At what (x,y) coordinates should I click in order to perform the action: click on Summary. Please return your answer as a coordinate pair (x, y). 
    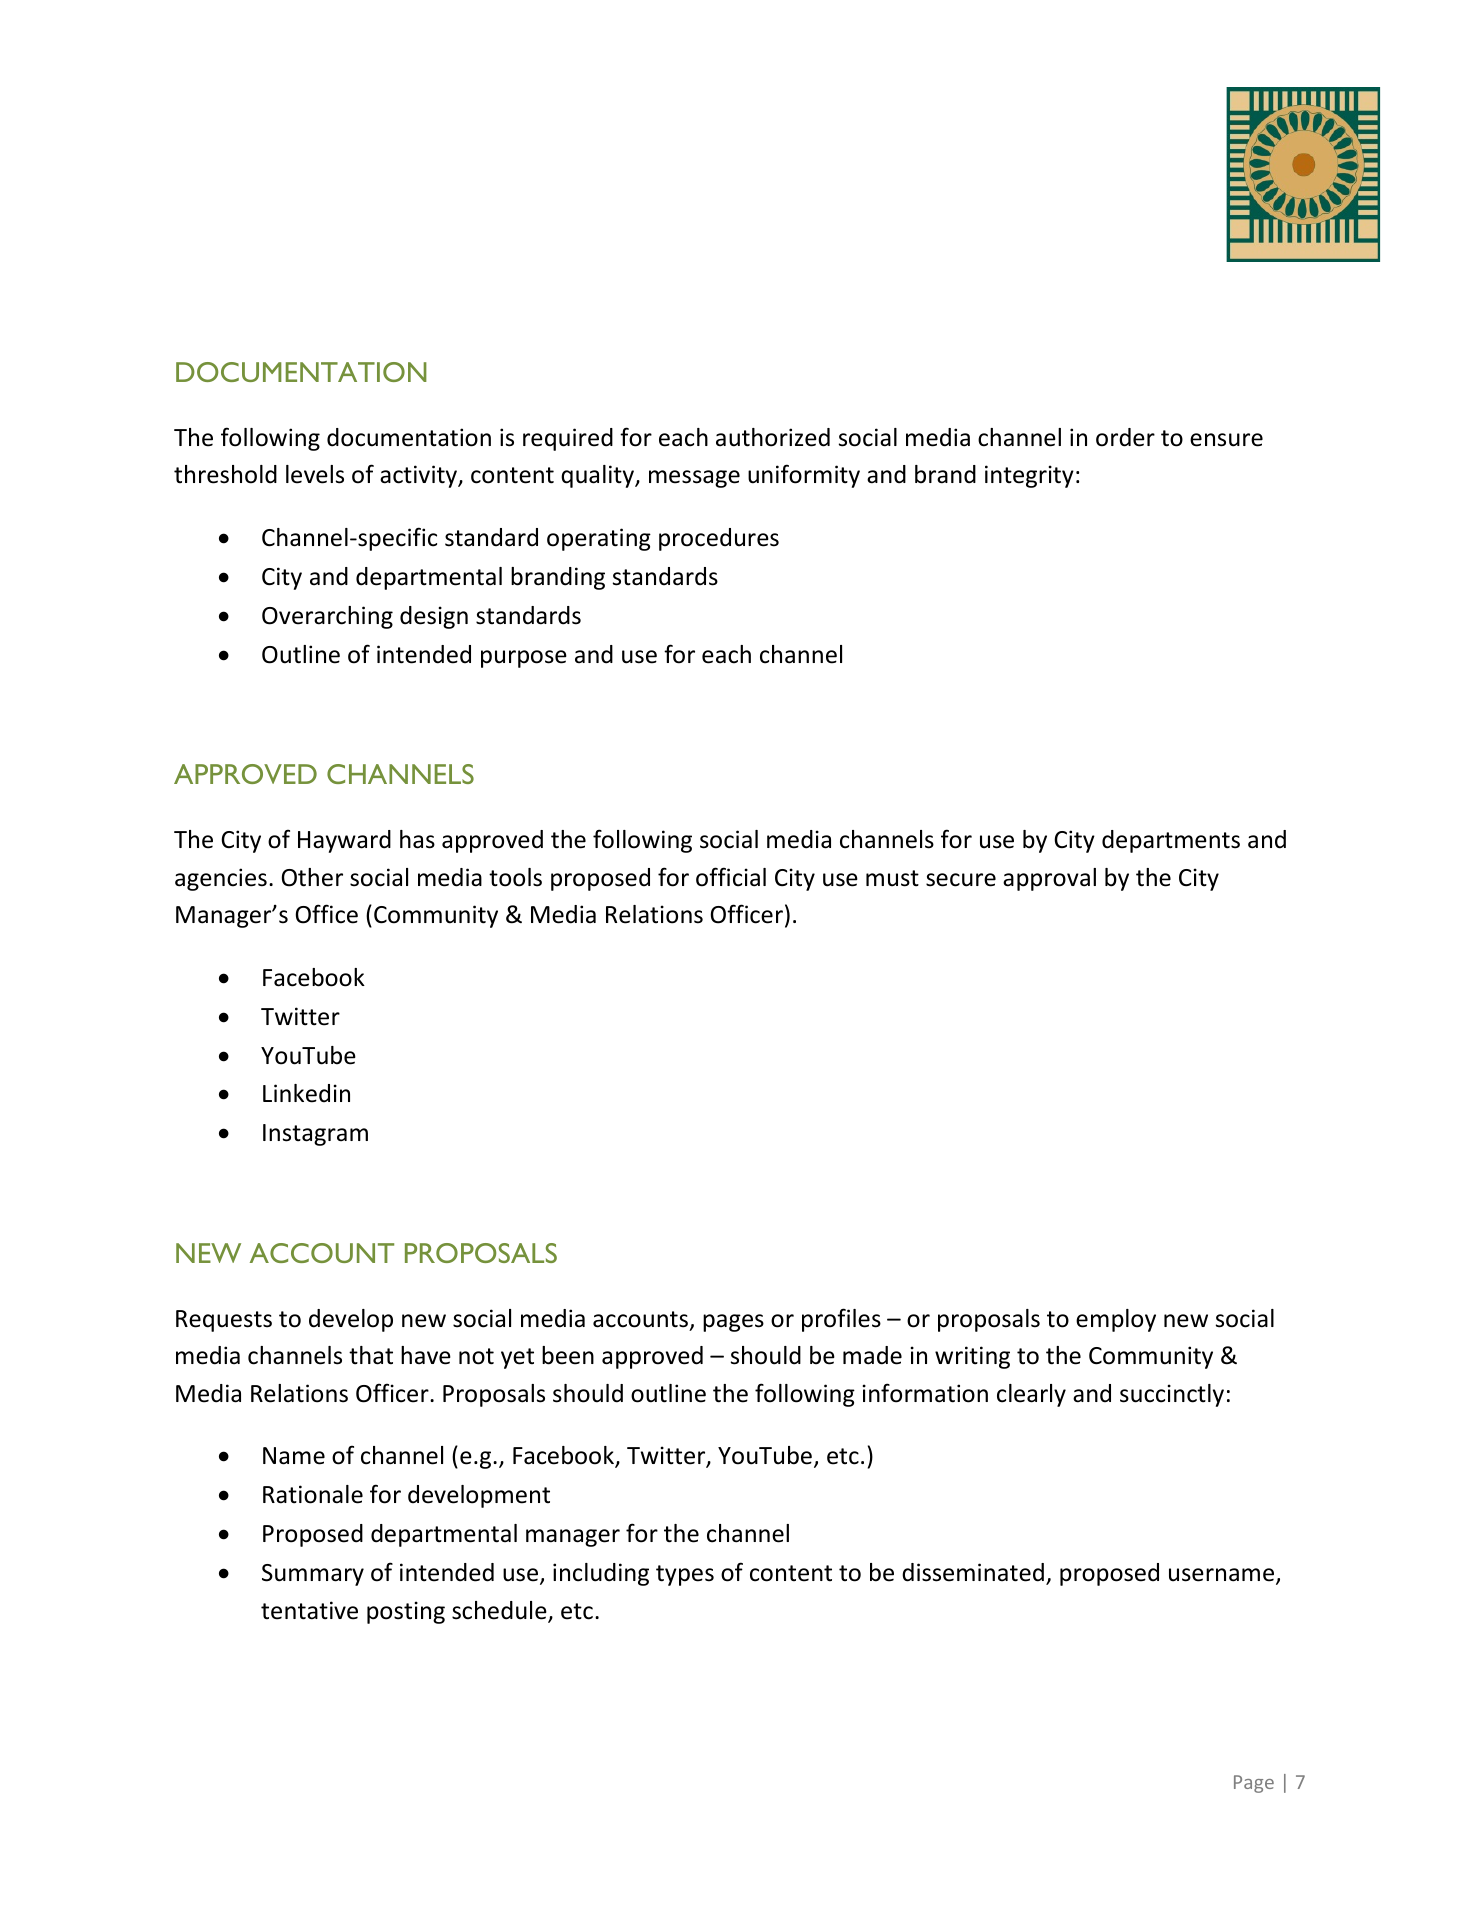
    Looking at the image, I should click on (313, 1575).
